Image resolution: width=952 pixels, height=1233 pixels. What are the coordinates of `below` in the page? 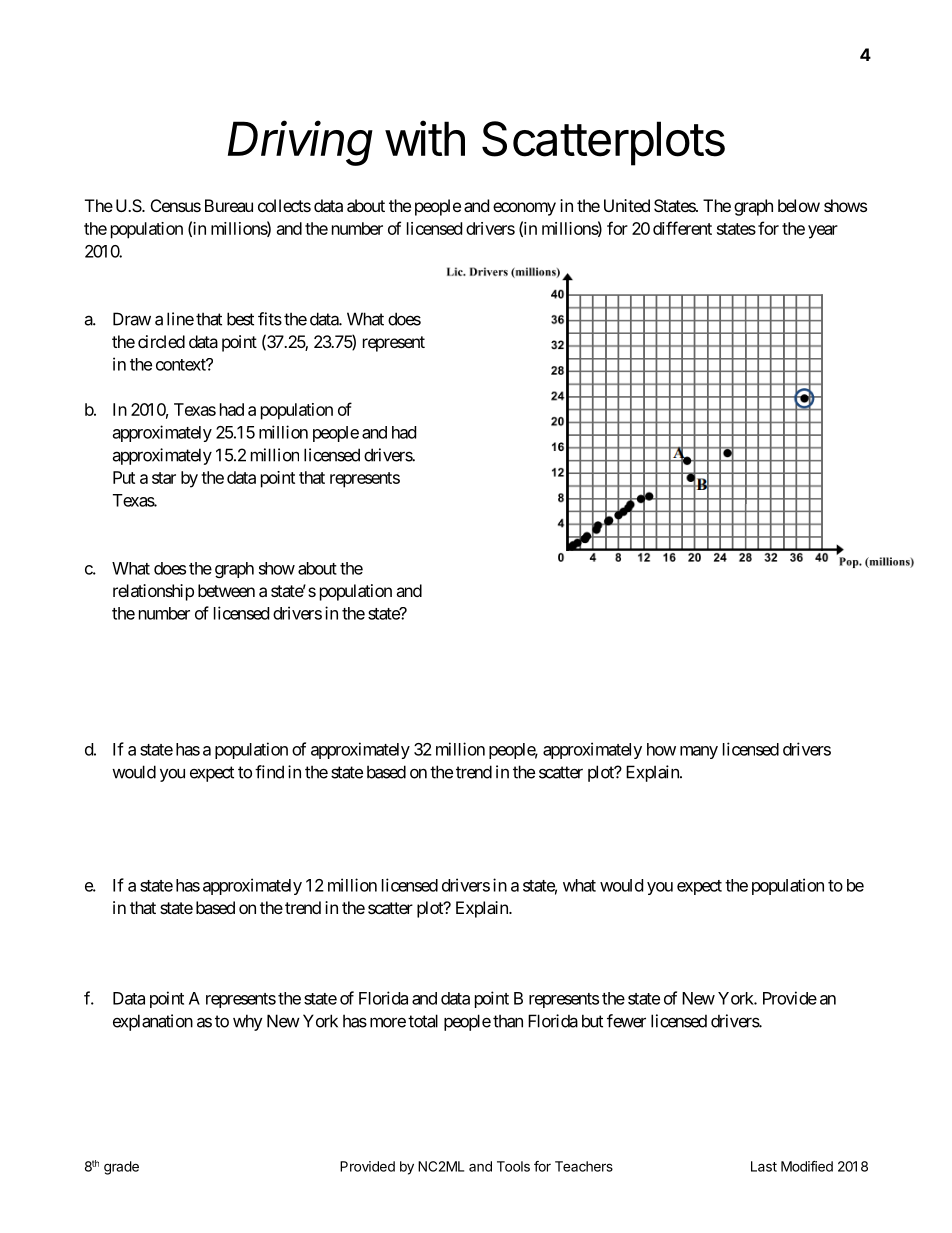 It's located at (799, 205).
